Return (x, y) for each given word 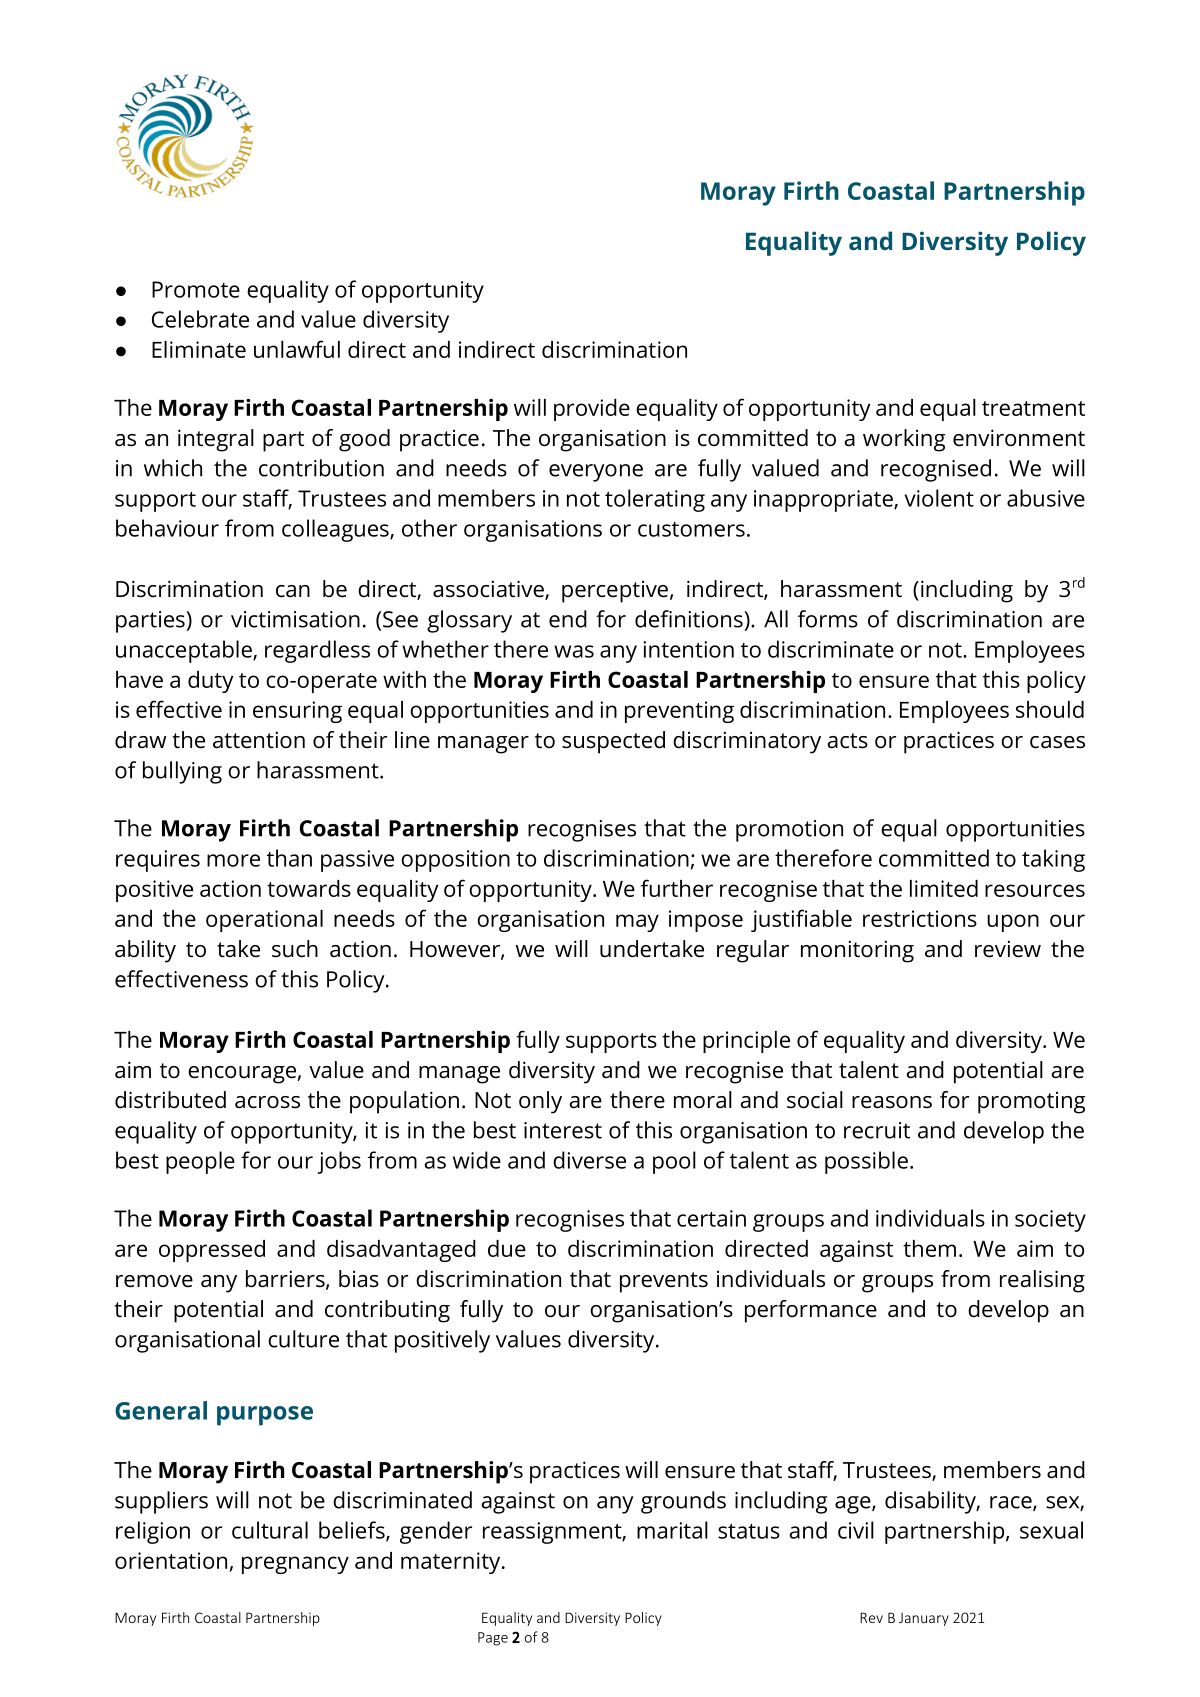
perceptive (615, 591)
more (233, 860)
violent (939, 498)
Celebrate (200, 319)
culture (303, 1339)
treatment (1033, 408)
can (293, 591)
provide (592, 410)
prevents (664, 1282)
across (267, 1102)
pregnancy (295, 1565)
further (677, 888)
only (540, 1102)
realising (1042, 1281)
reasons (892, 1102)
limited (944, 888)
